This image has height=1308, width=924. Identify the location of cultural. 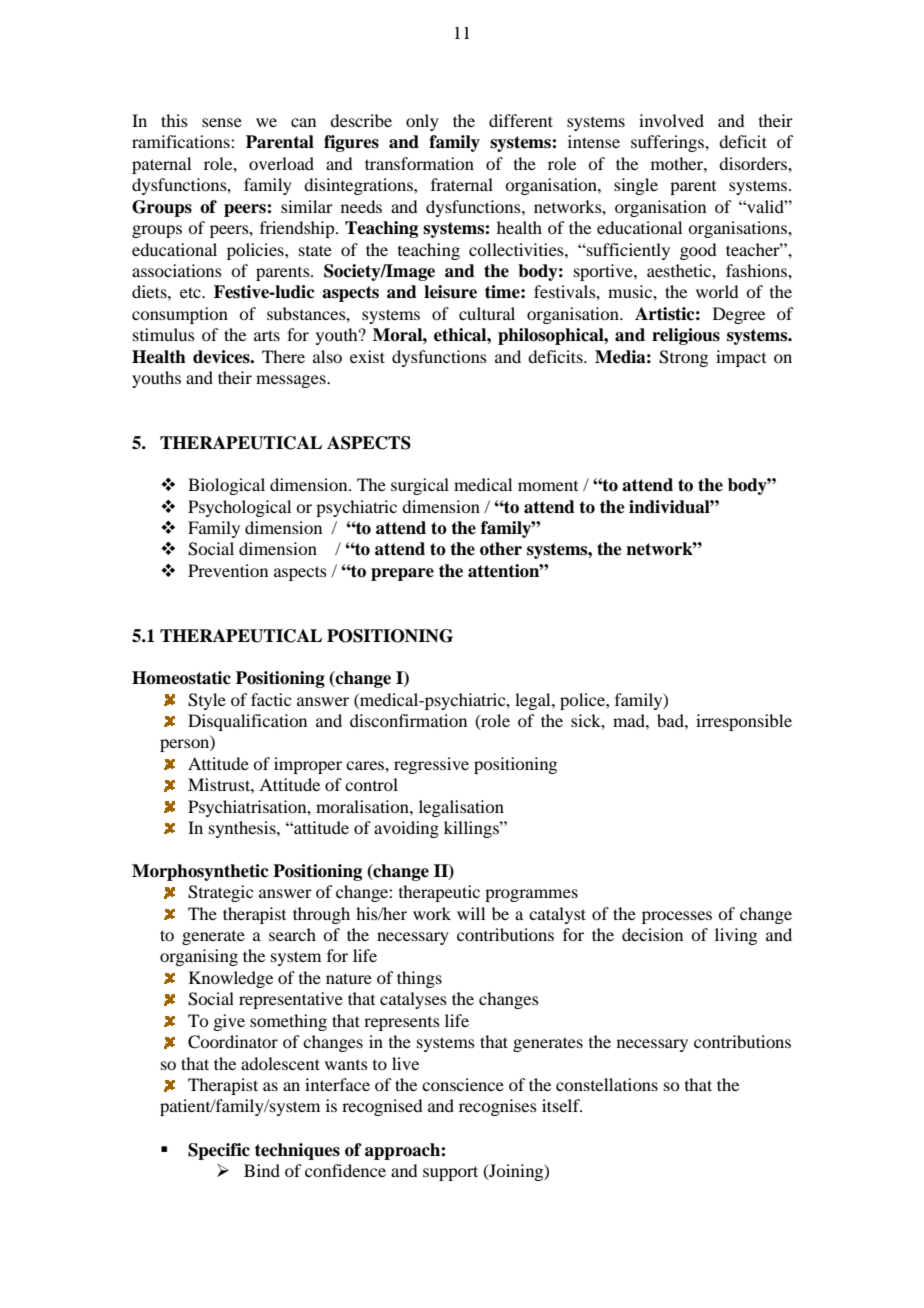
(487, 313).
